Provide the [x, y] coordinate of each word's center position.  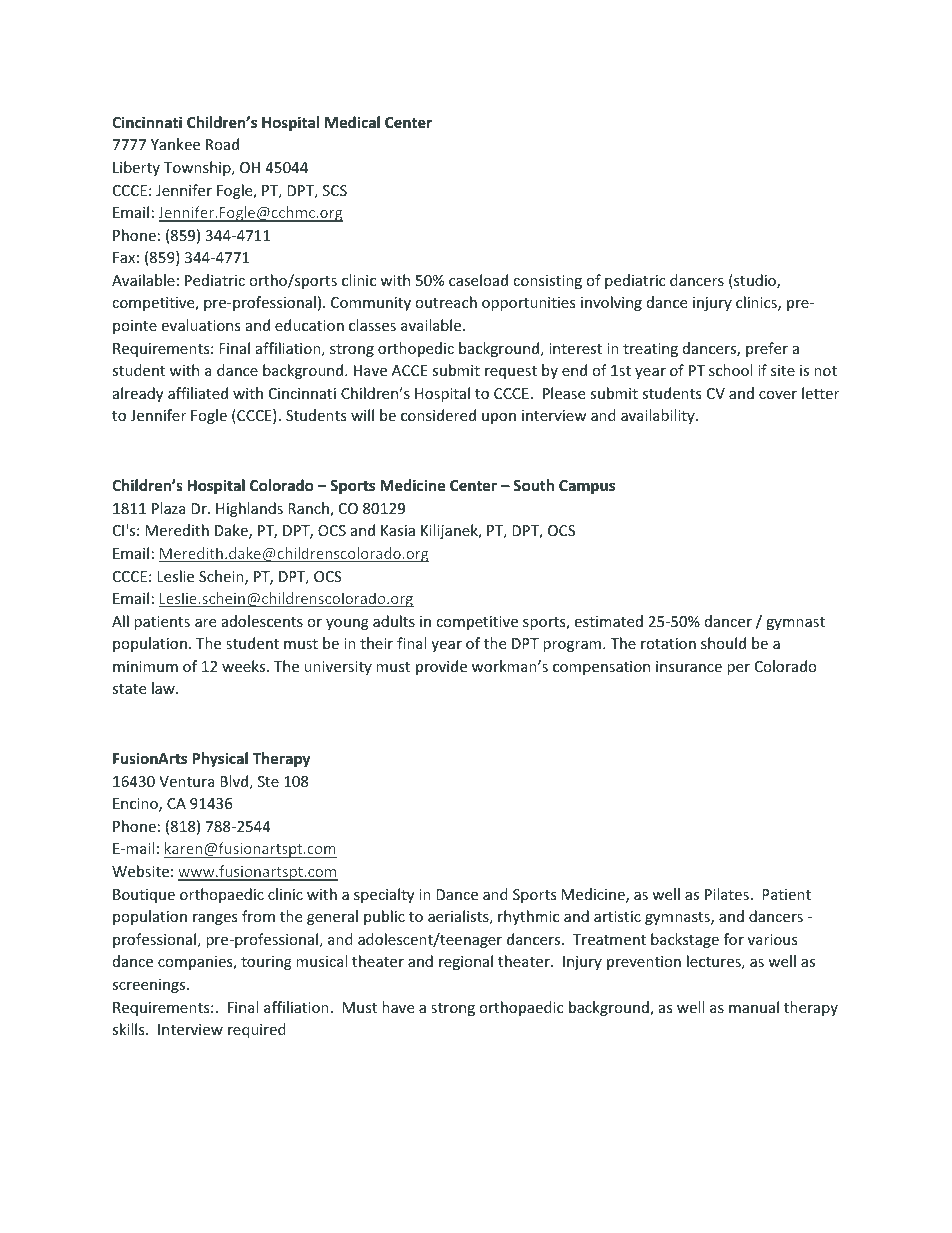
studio [755, 281]
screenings [150, 986]
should [723, 643]
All [120, 621]
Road [222, 144]
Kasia [398, 530]
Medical [352, 122]
